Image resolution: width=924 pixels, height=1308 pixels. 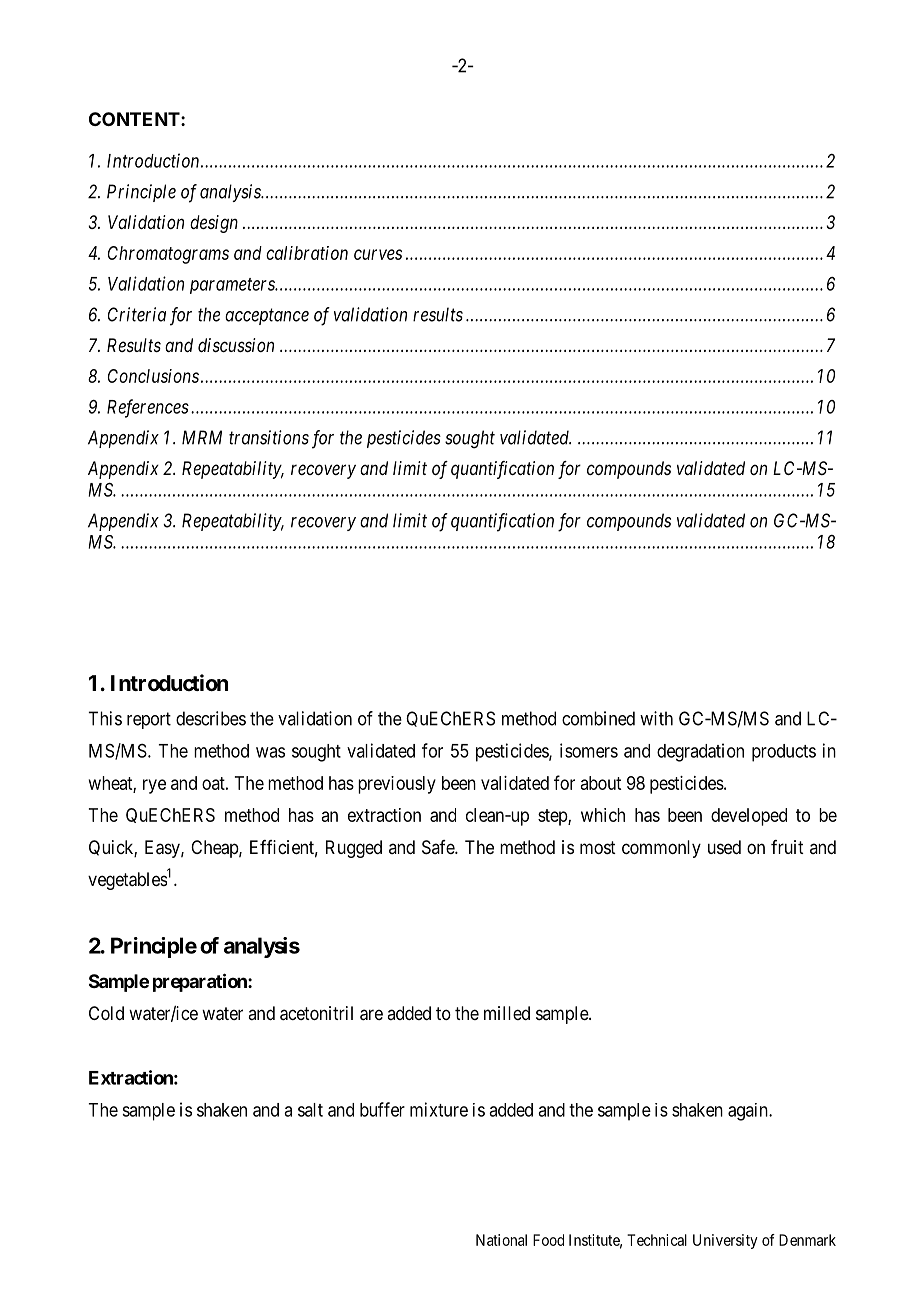 What do you see at coordinates (310, 1110) in the document?
I see `salt` at bounding box center [310, 1110].
